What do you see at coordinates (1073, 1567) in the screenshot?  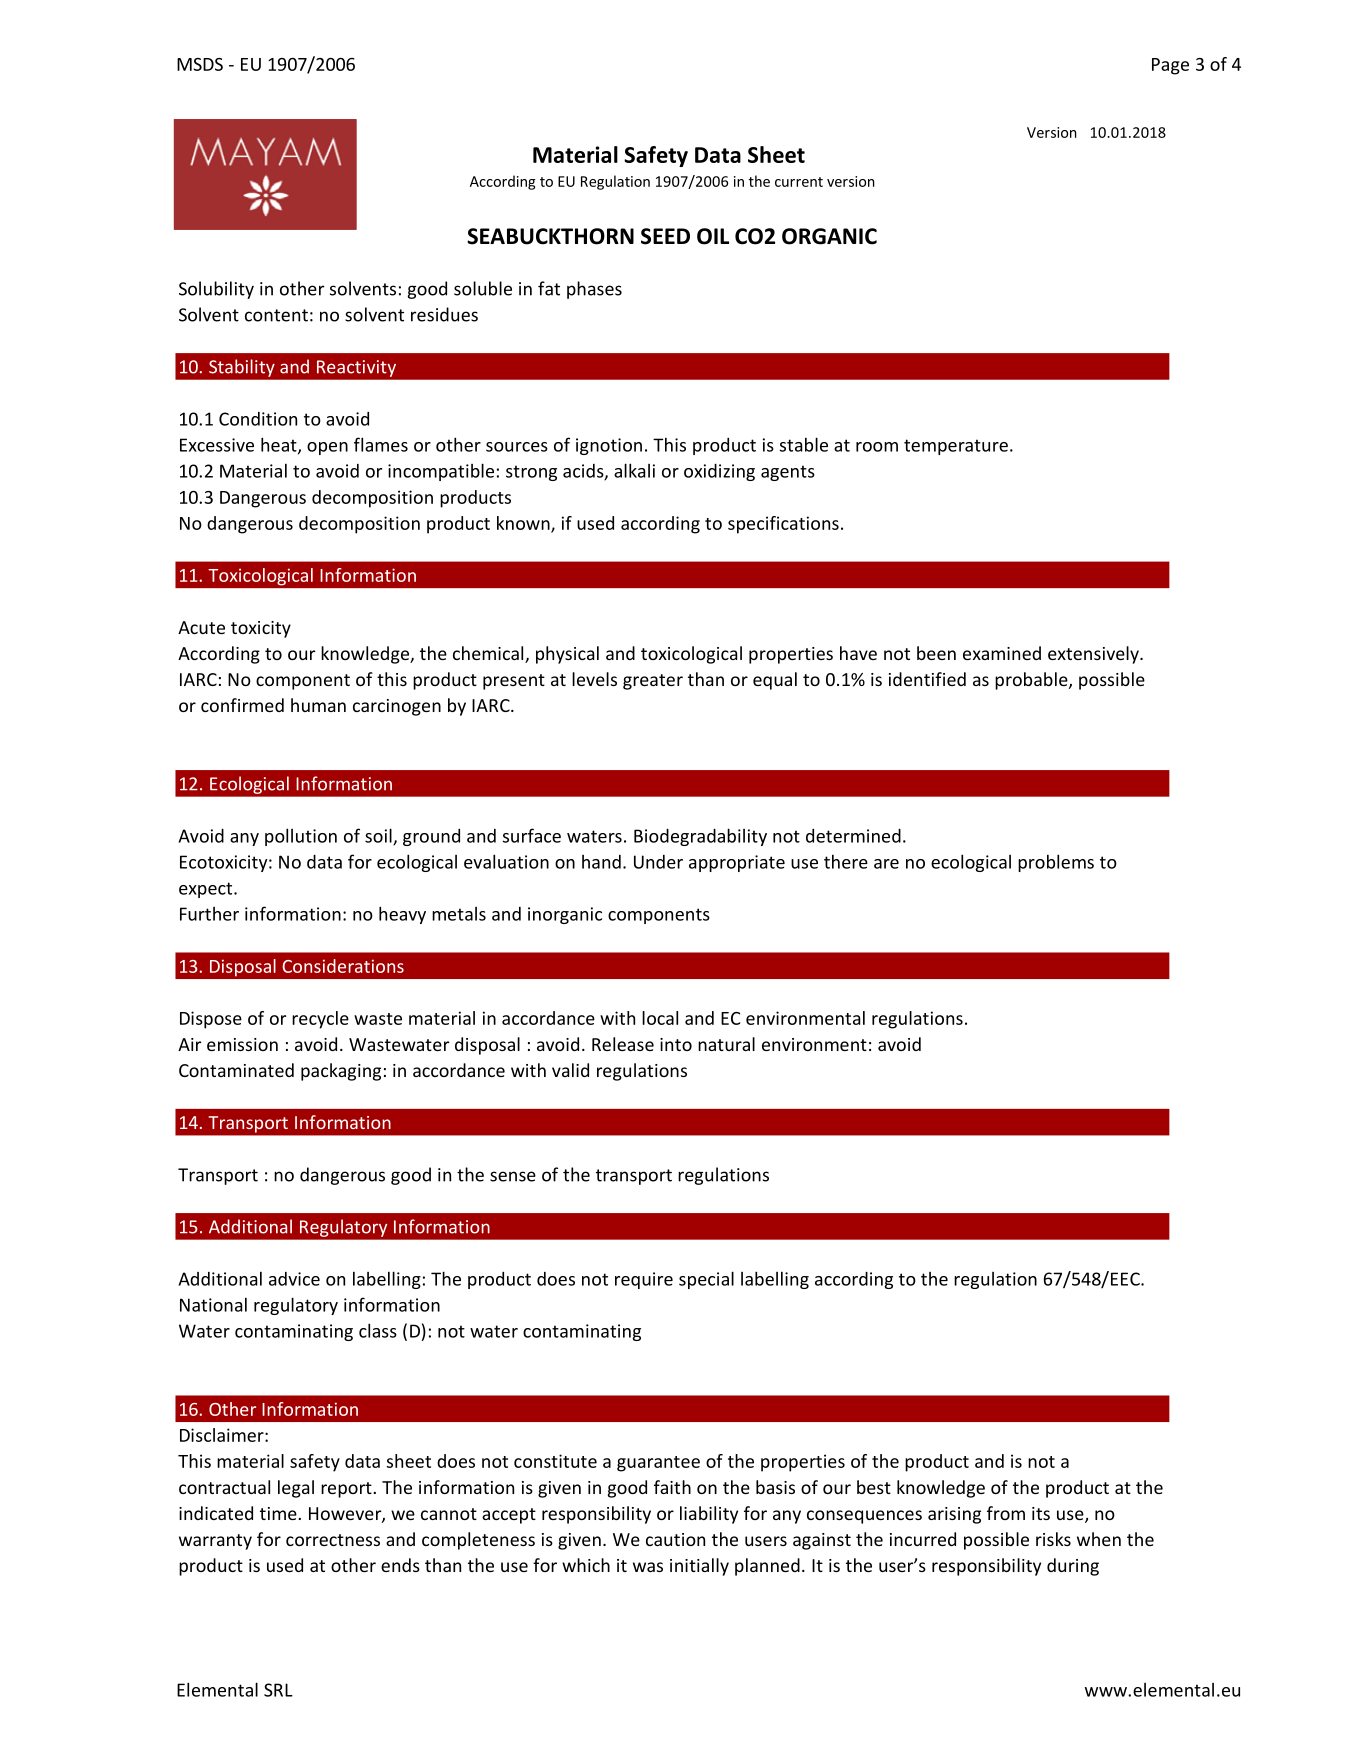 I see `during` at bounding box center [1073, 1567].
